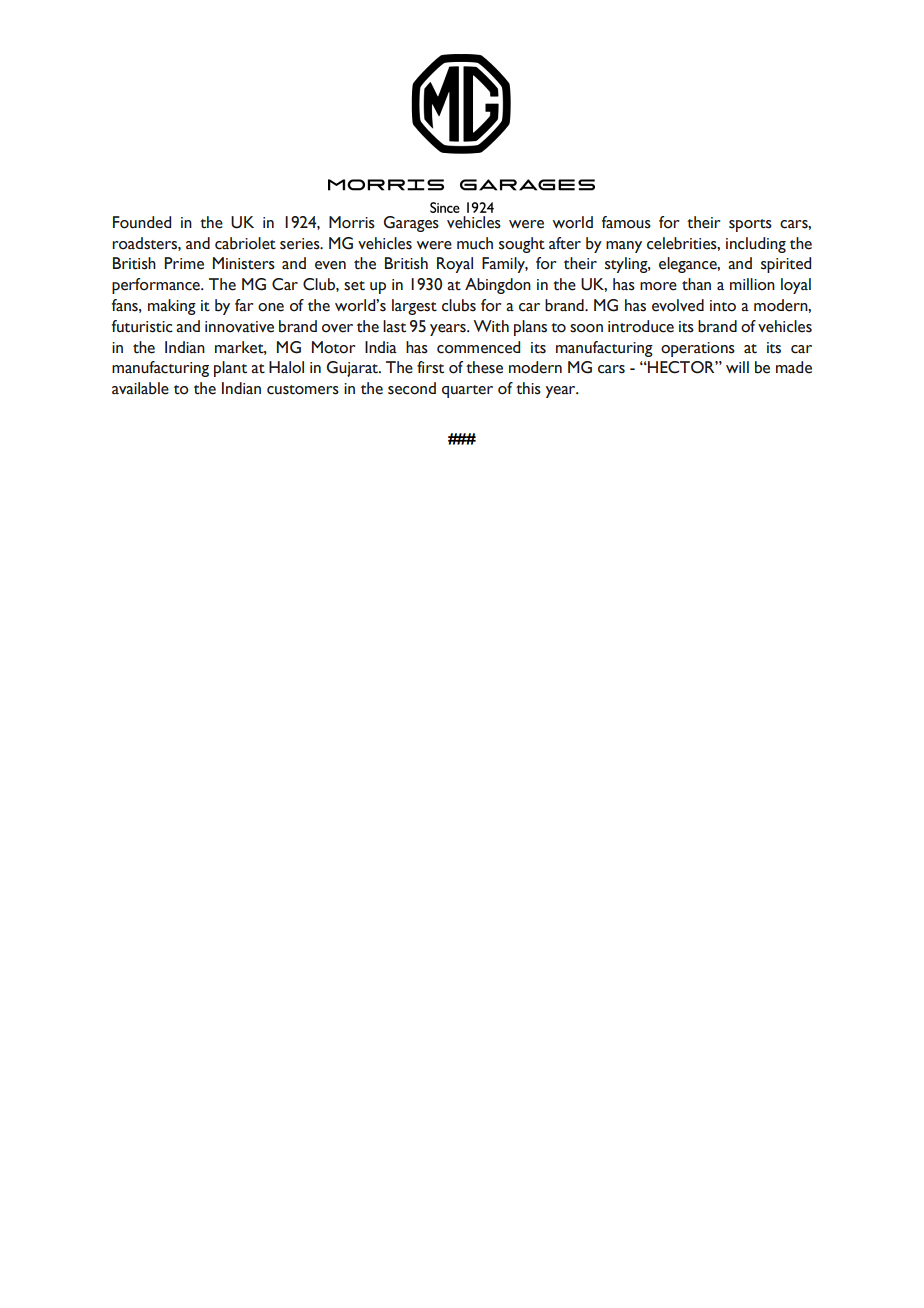 The height and width of the image is (1308, 924). I want to click on far, so click(244, 305).
